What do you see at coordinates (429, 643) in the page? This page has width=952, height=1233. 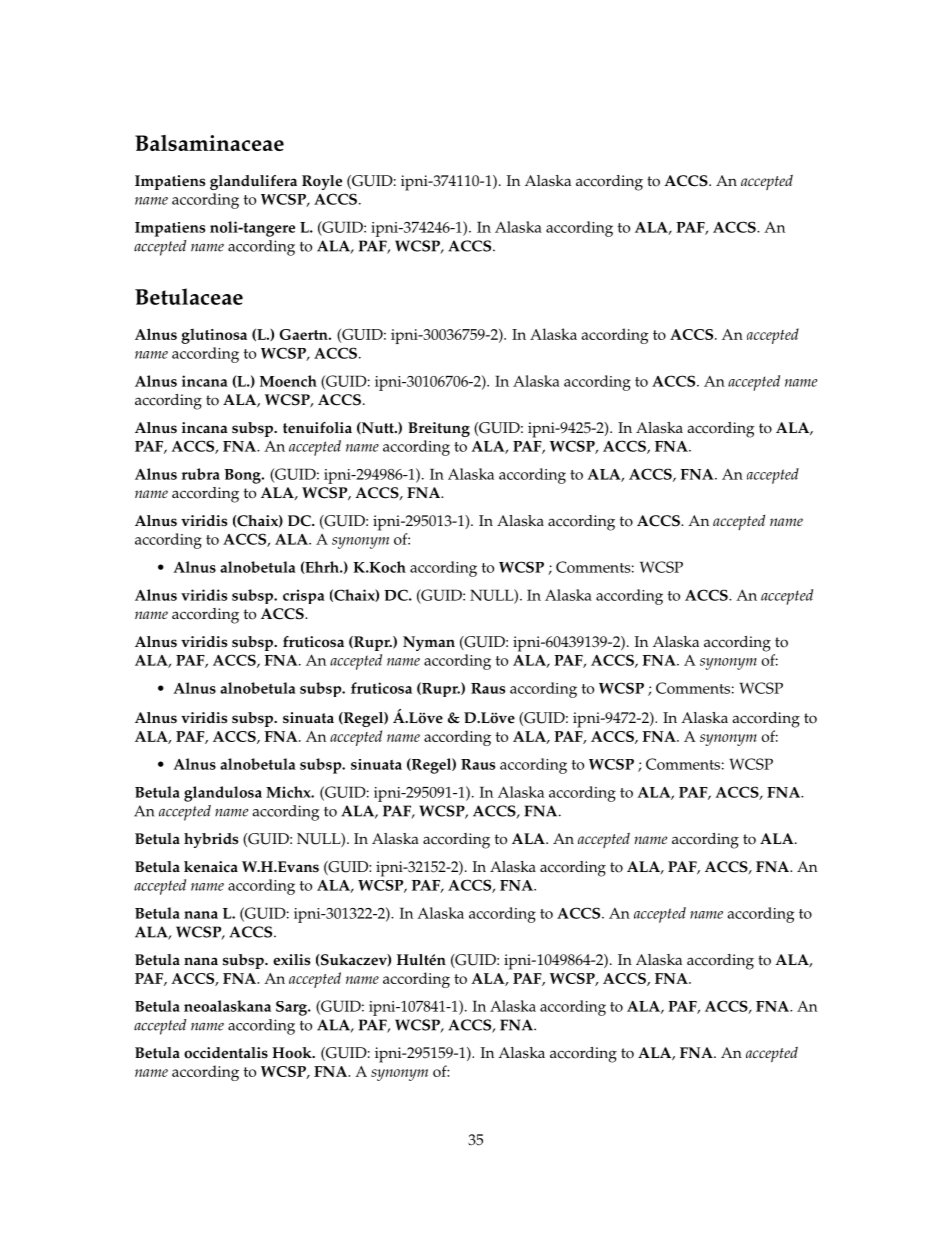 I see `Nyman` at bounding box center [429, 643].
